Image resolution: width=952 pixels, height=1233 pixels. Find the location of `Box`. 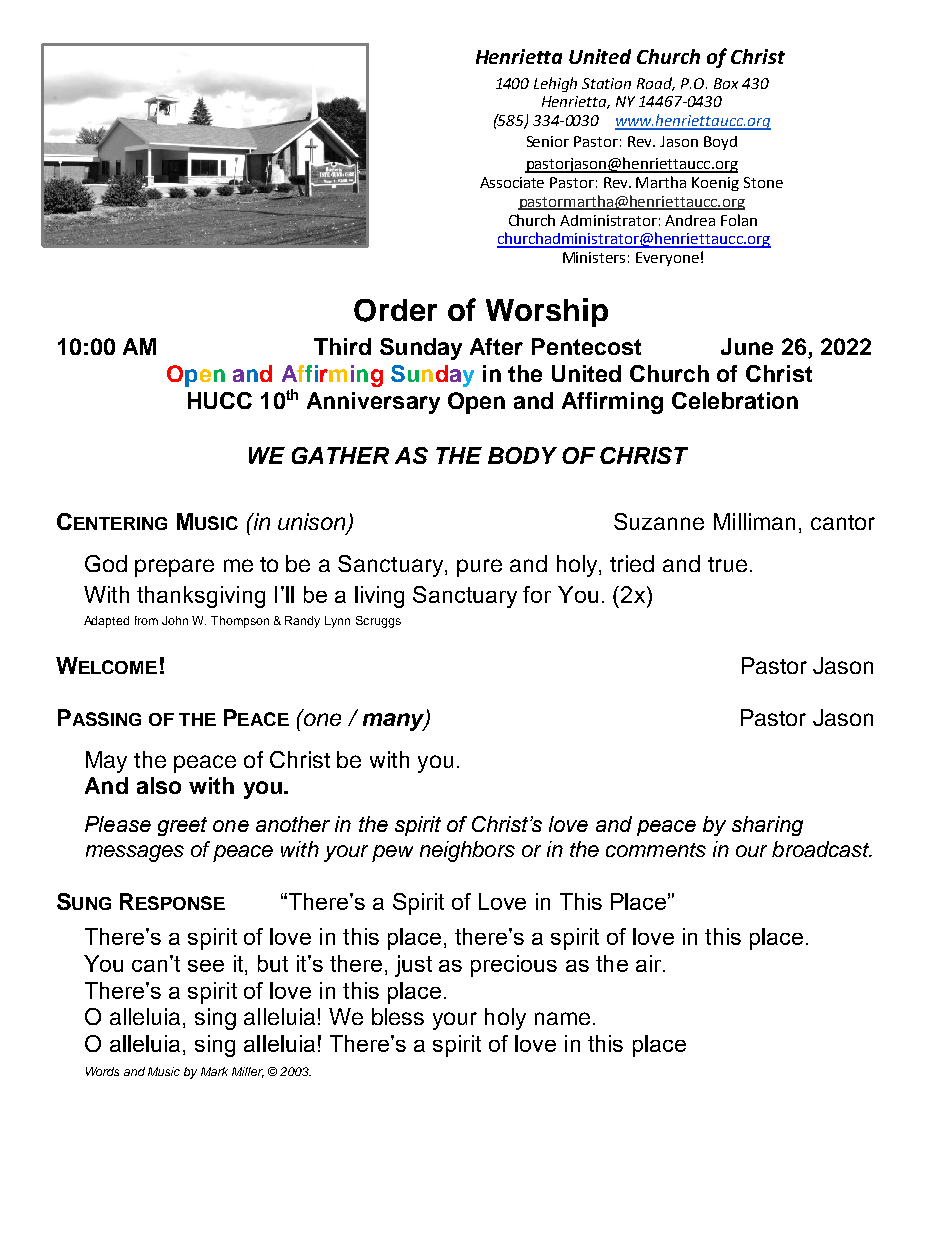

Box is located at coordinates (726, 83).
